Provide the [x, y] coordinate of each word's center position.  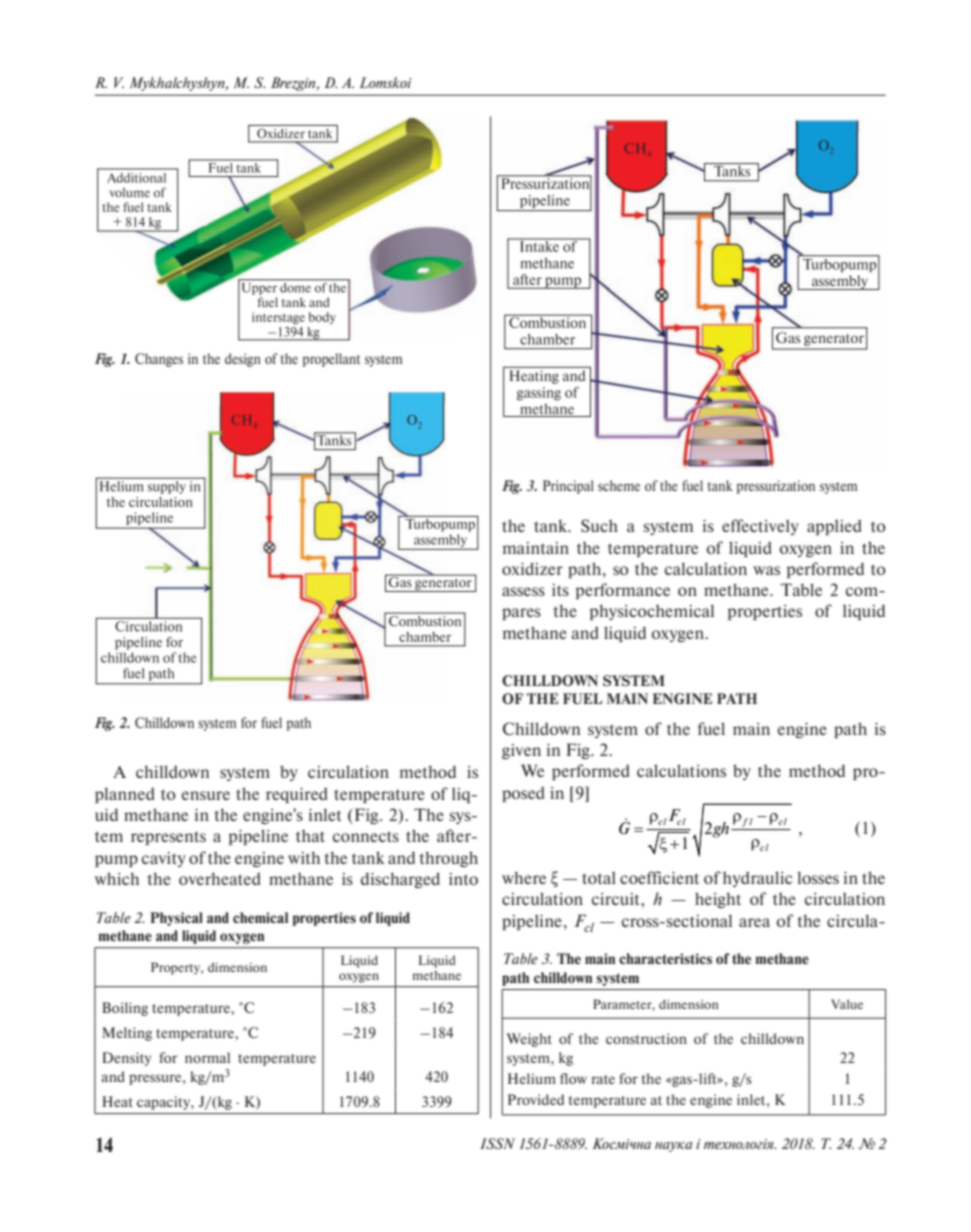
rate [603, 1079]
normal [207, 1057]
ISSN [497, 1143]
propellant [331, 360]
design [243, 360]
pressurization [776, 487]
